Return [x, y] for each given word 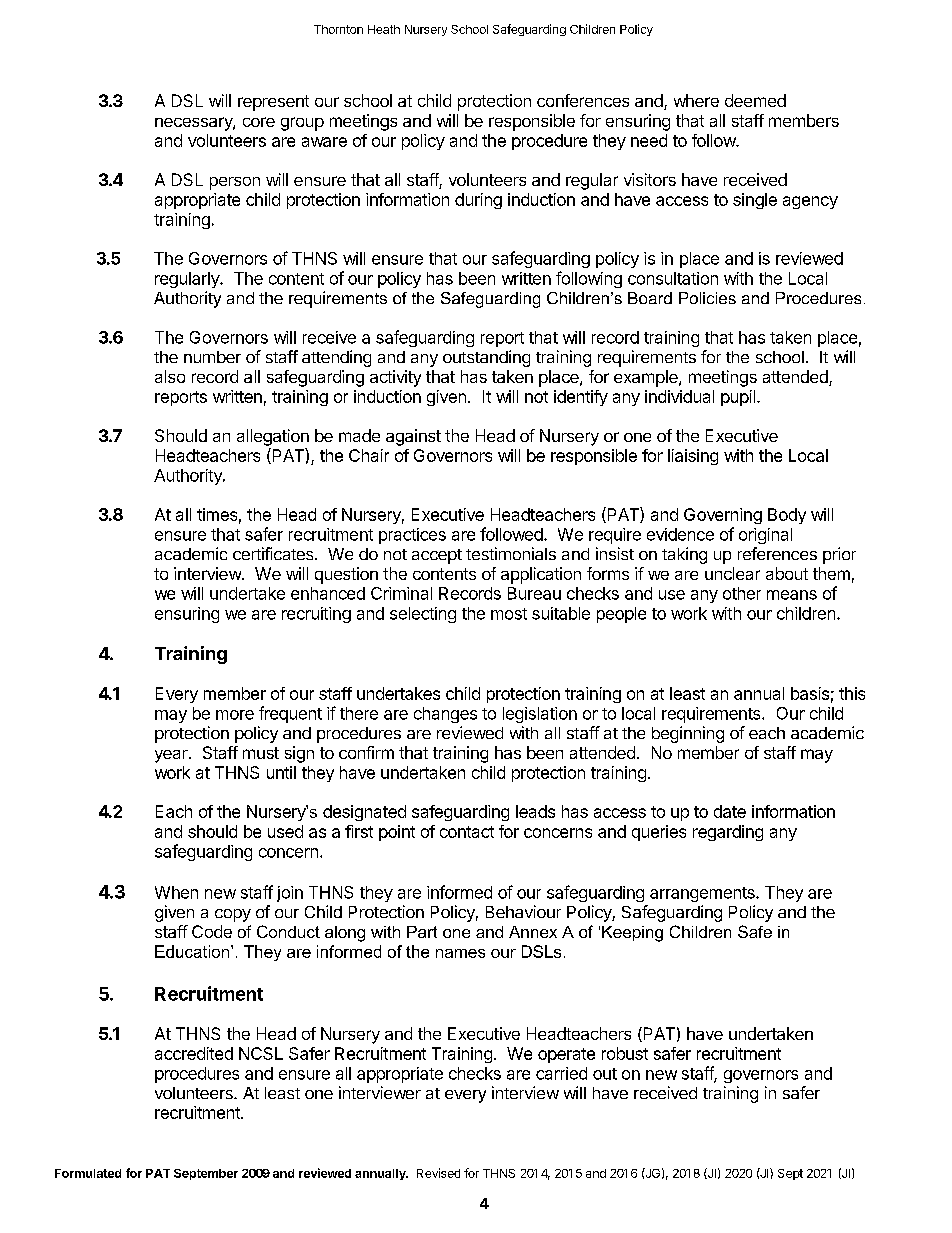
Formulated [88, 1173]
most [509, 614]
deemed [755, 100]
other [742, 593]
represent [273, 103]
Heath [384, 29]
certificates [274, 553]
